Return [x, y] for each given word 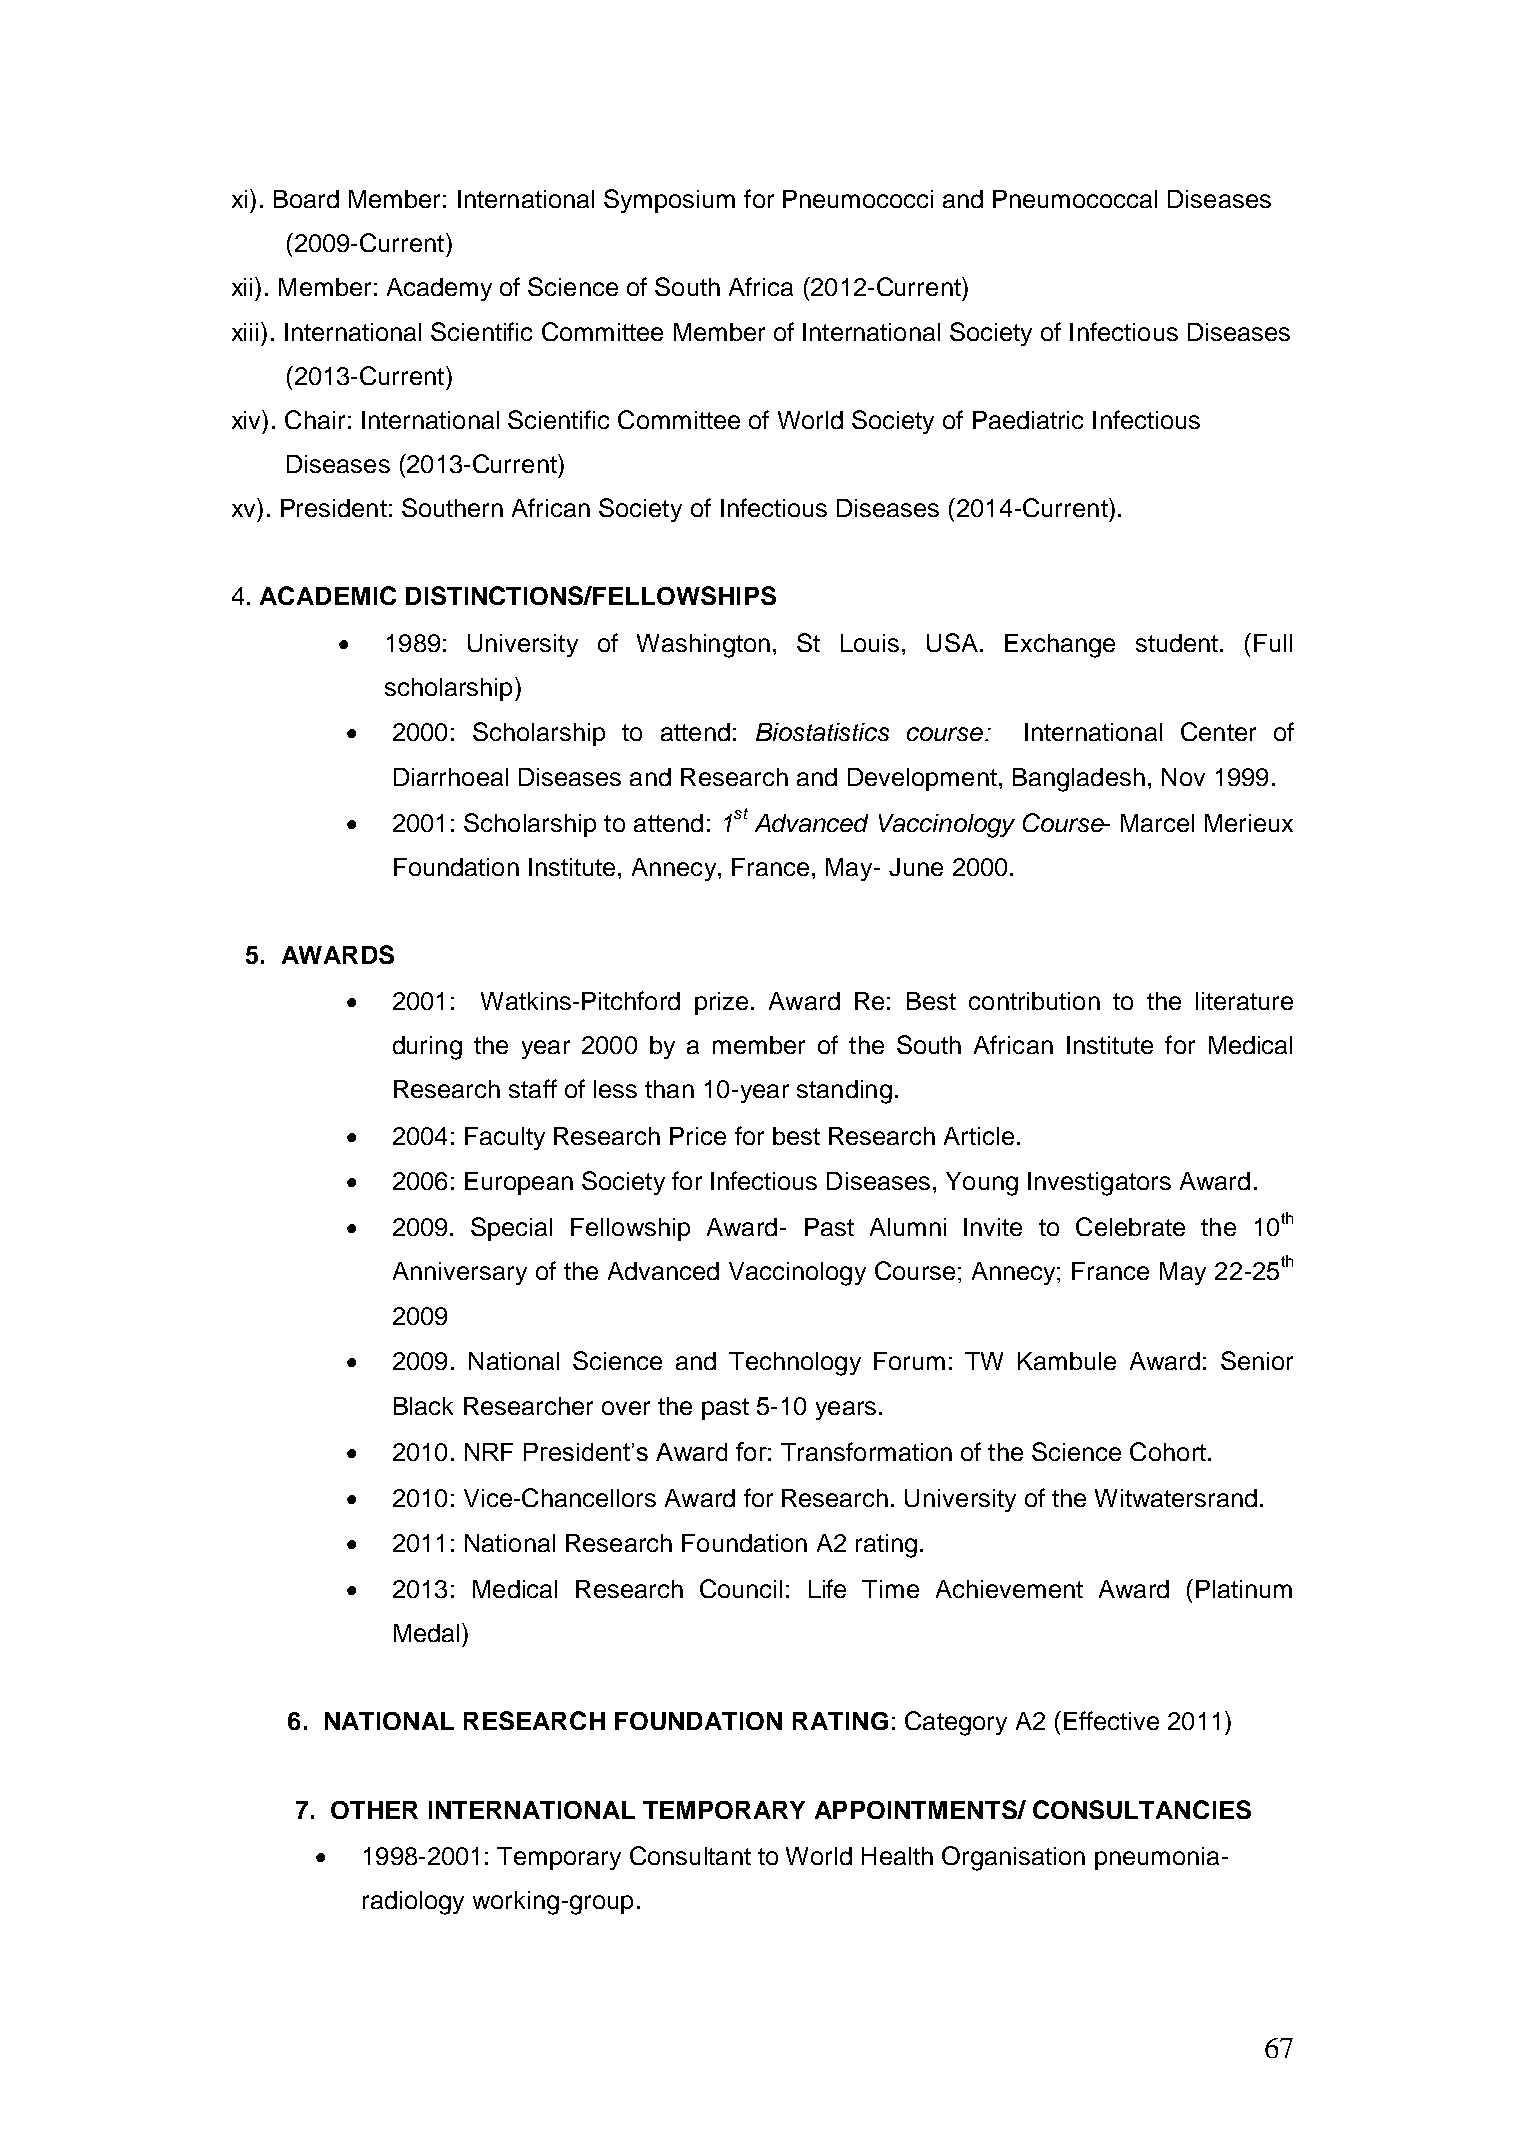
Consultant [690, 1855]
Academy [439, 289]
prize [721, 1003]
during [427, 1048]
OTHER [374, 1810]
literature [1244, 1001]
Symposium [669, 201]
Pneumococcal [1075, 199]
